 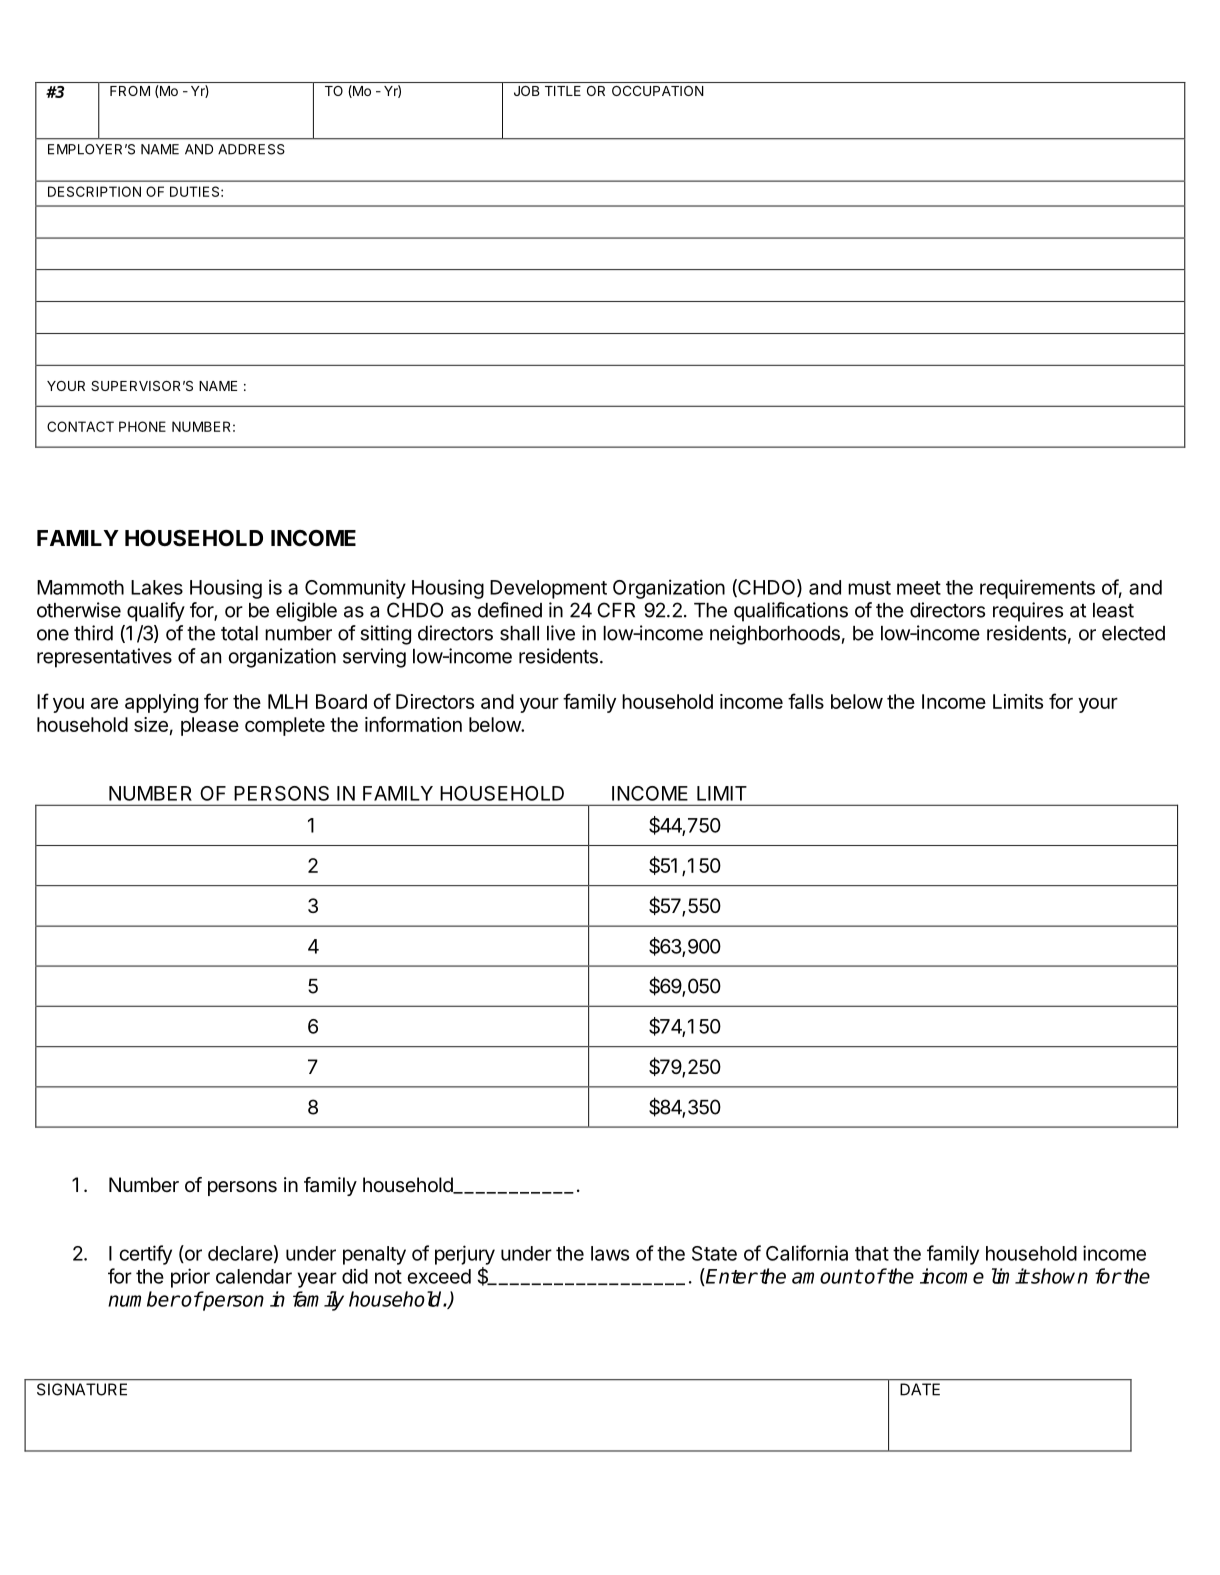 What do you see at coordinates (561, 633) in the screenshot?
I see `live` at bounding box center [561, 633].
